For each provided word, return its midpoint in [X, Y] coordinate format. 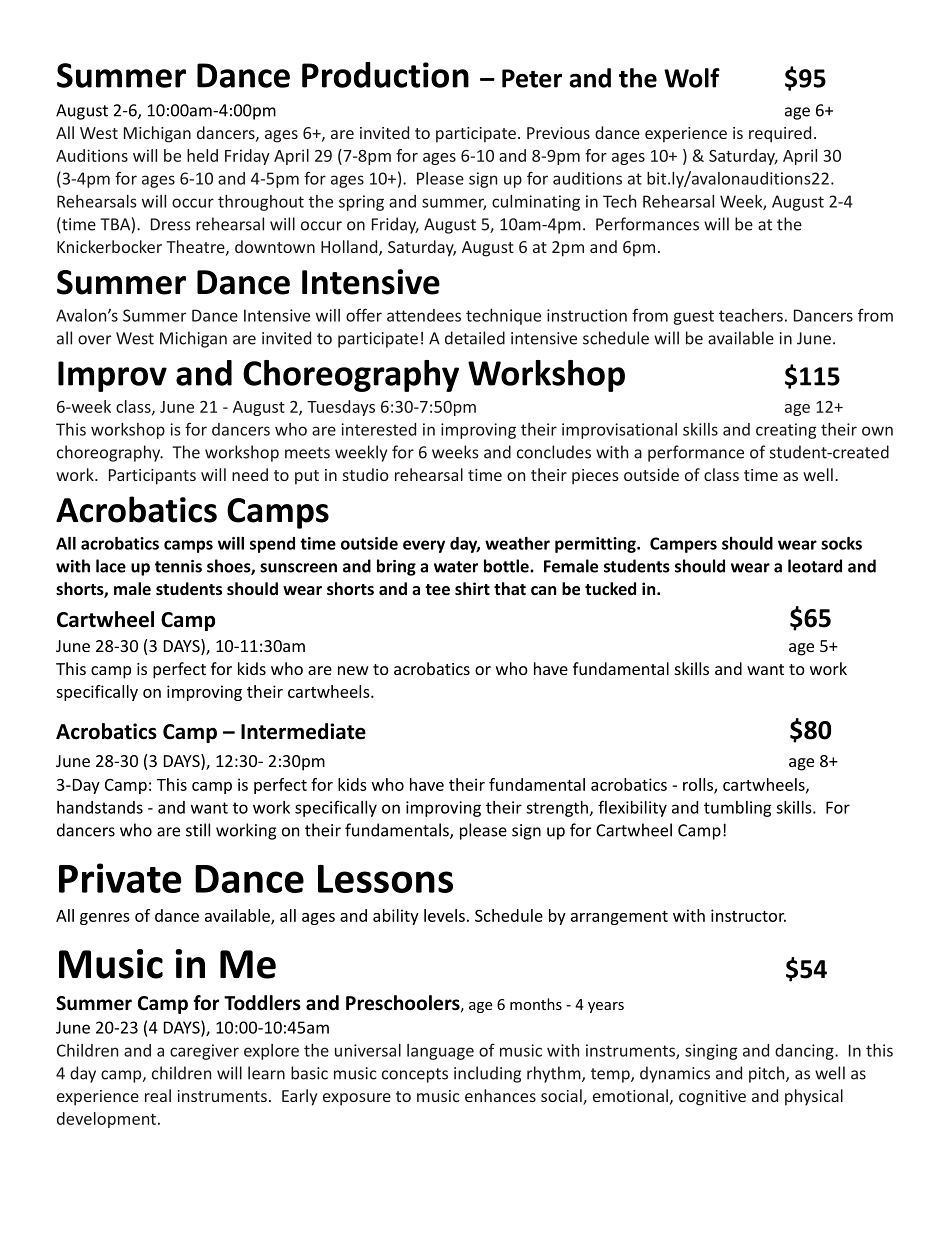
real [158, 1095]
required [780, 134]
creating [786, 431]
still [198, 830]
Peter [532, 78]
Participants [152, 477]
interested [378, 429]
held [202, 155]
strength [557, 809]
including [487, 1074]
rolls [699, 785]
